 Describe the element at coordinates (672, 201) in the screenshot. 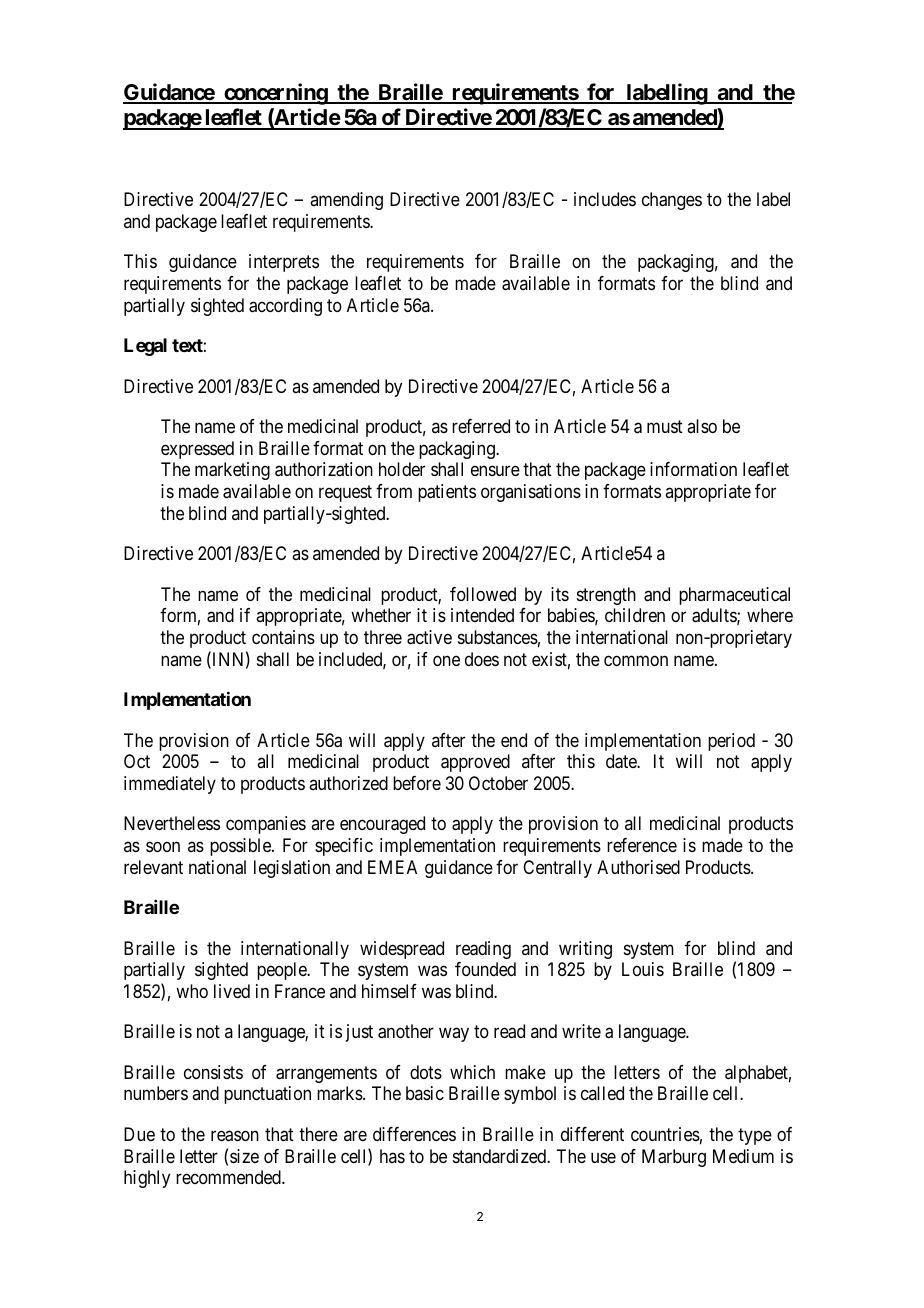

I see `changes` at that location.
